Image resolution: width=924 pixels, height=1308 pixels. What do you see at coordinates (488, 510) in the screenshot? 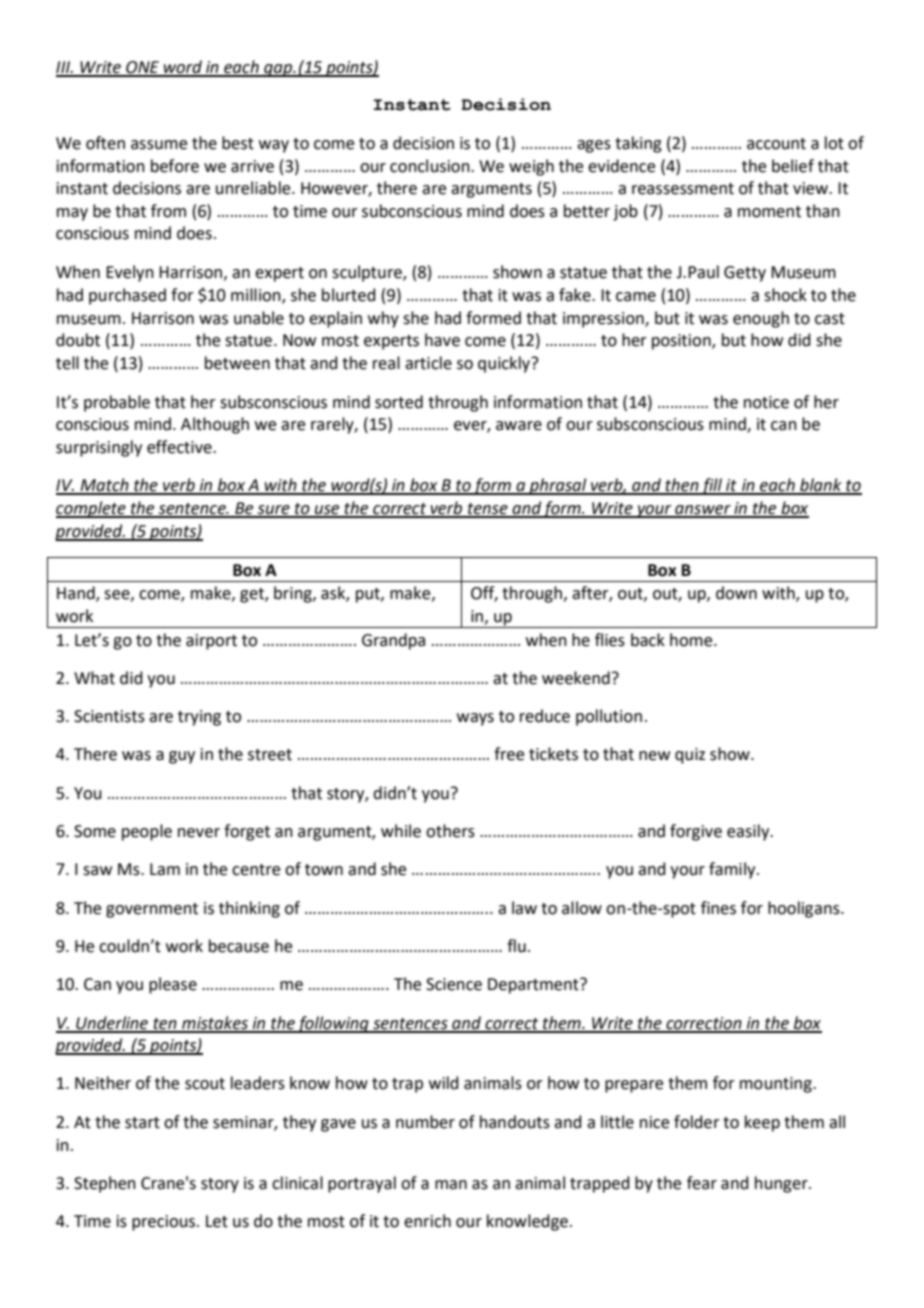
I see `tense` at bounding box center [488, 510].
